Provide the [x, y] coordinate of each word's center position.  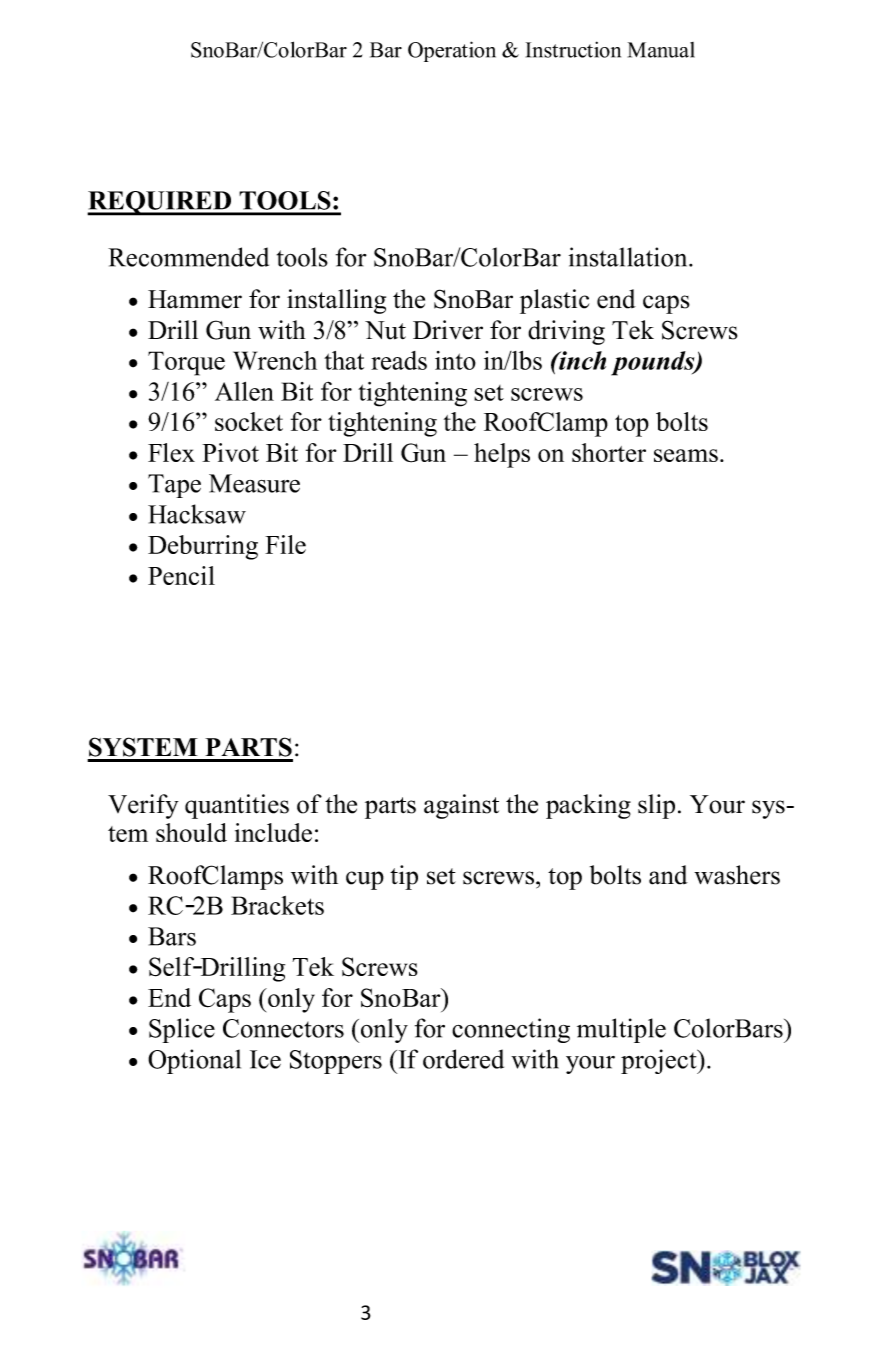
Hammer [195, 299]
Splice [182, 1030]
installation [629, 257]
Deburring [203, 547]
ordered [463, 1059]
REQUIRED [160, 203]
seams [686, 455]
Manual [661, 50]
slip [656, 806]
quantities [237, 806]
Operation [452, 51]
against [461, 806]
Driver [448, 330]
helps [502, 455]
